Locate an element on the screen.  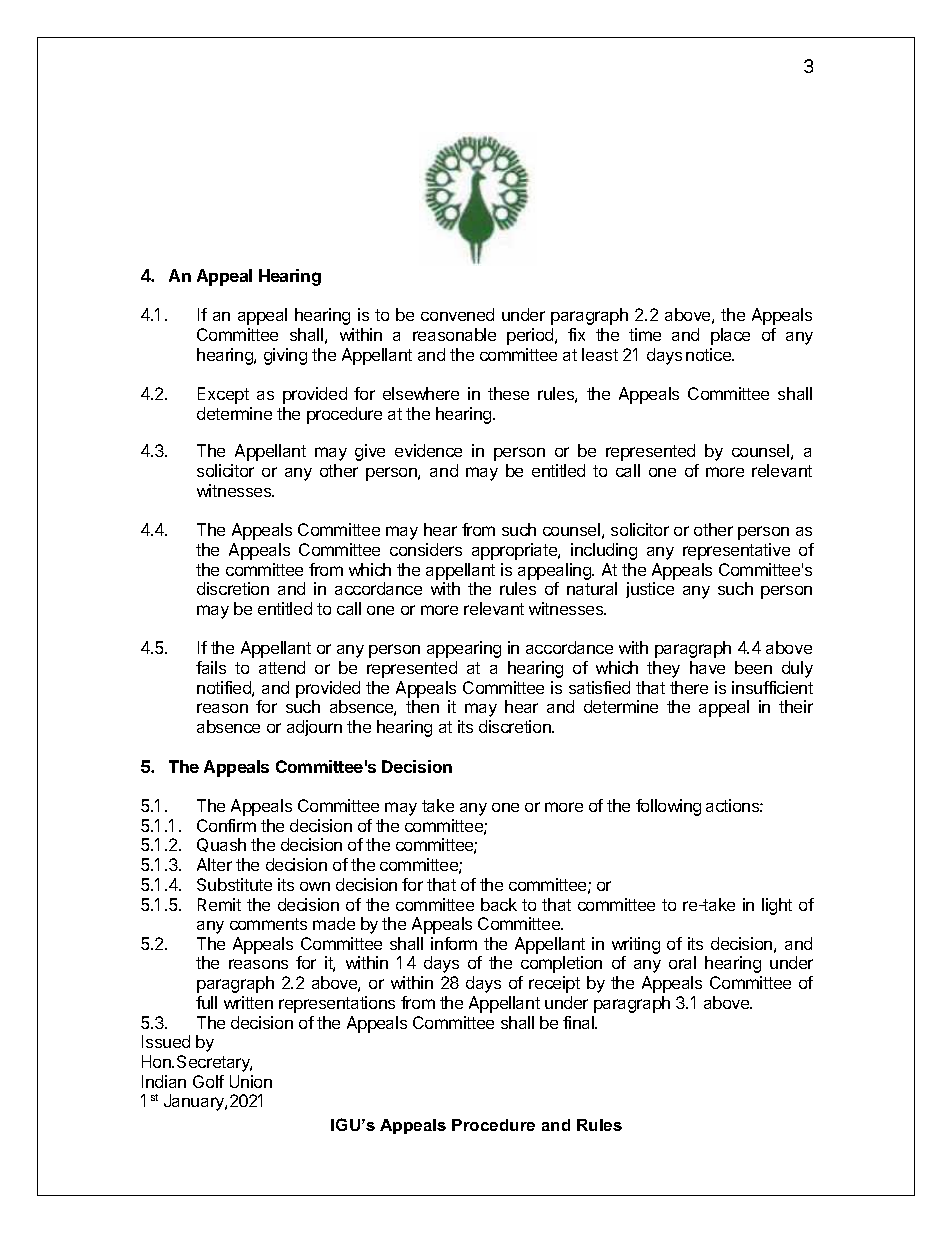
following is located at coordinates (668, 807).
